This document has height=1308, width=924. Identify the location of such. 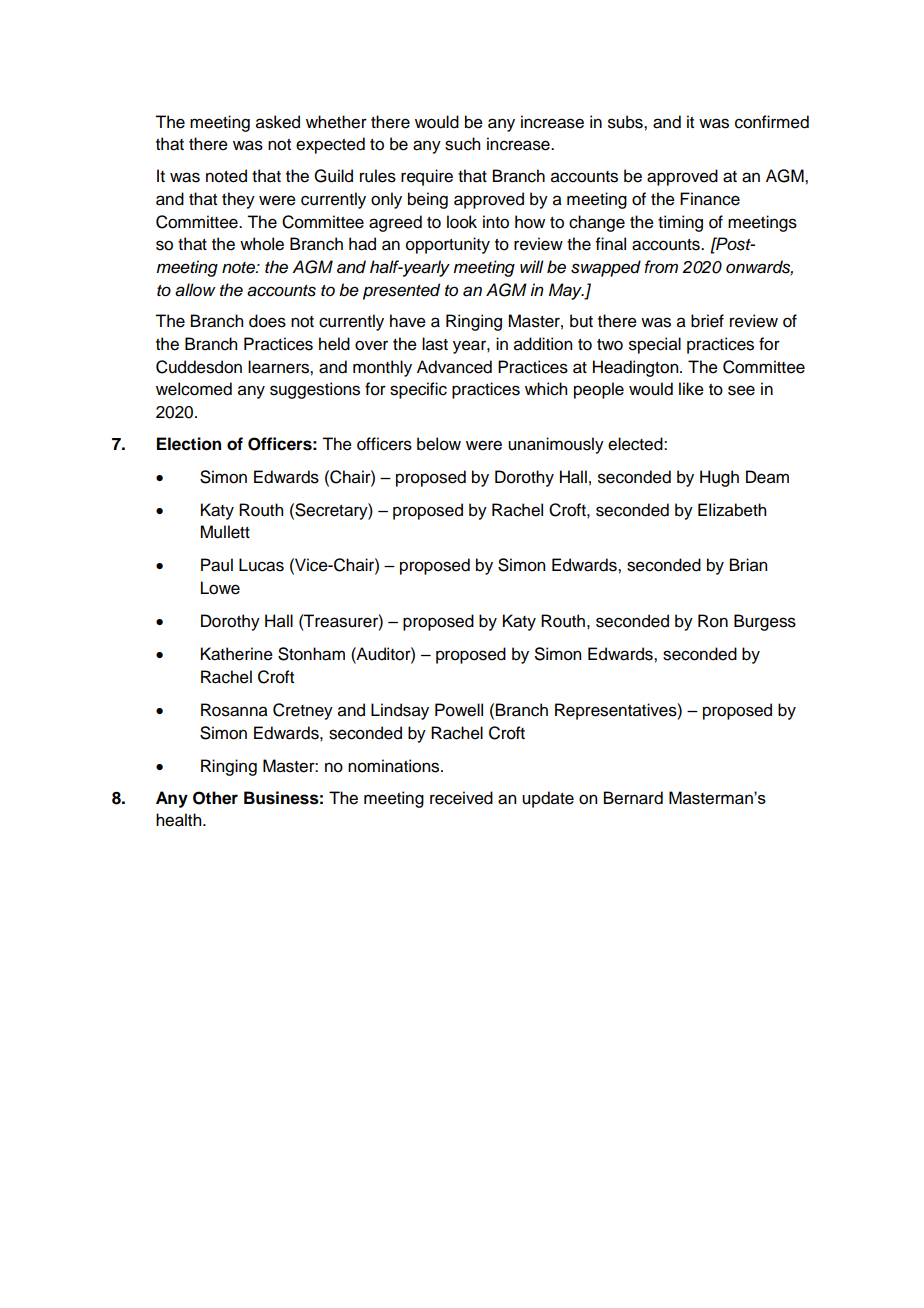
(462, 144).
